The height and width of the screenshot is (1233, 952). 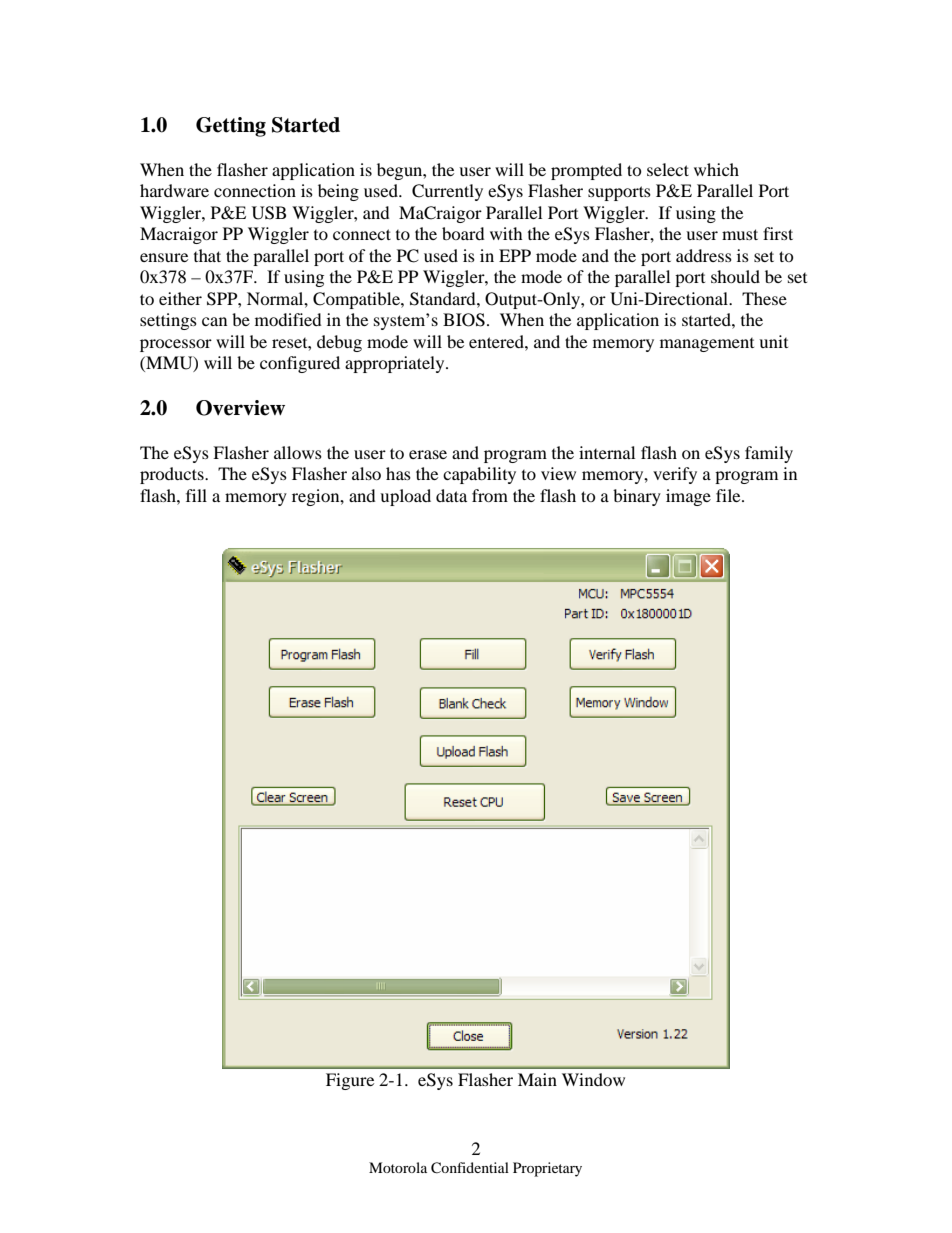 What do you see at coordinates (716, 169) in the screenshot?
I see `which` at bounding box center [716, 169].
